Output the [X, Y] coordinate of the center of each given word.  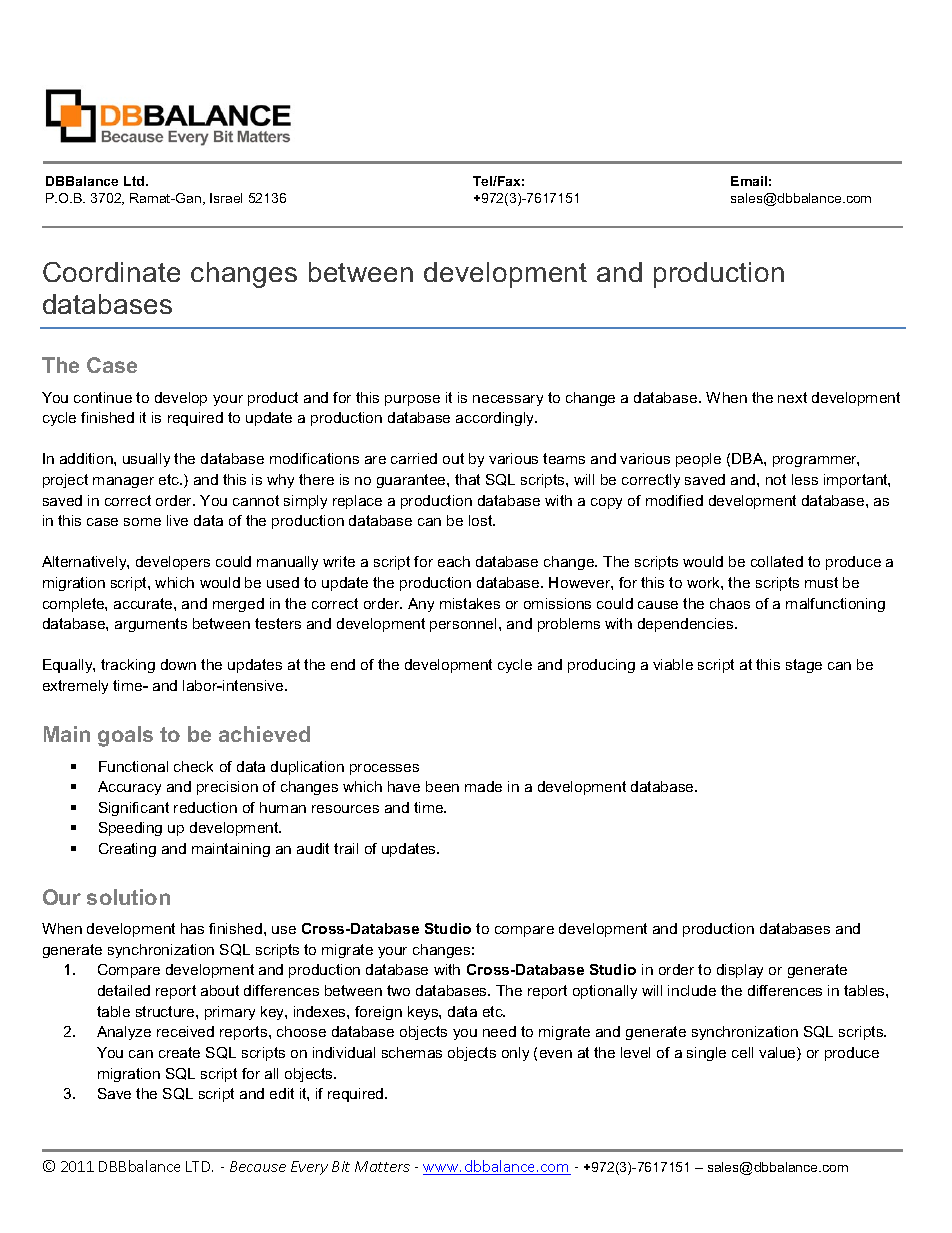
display [740, 971]
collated [777, 561]
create [179, 1052]
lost [482, 520]
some [142, 522]
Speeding [130, 829]
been [442, 786]
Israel [226, 198]
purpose [412, 400]
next [792, 397]
